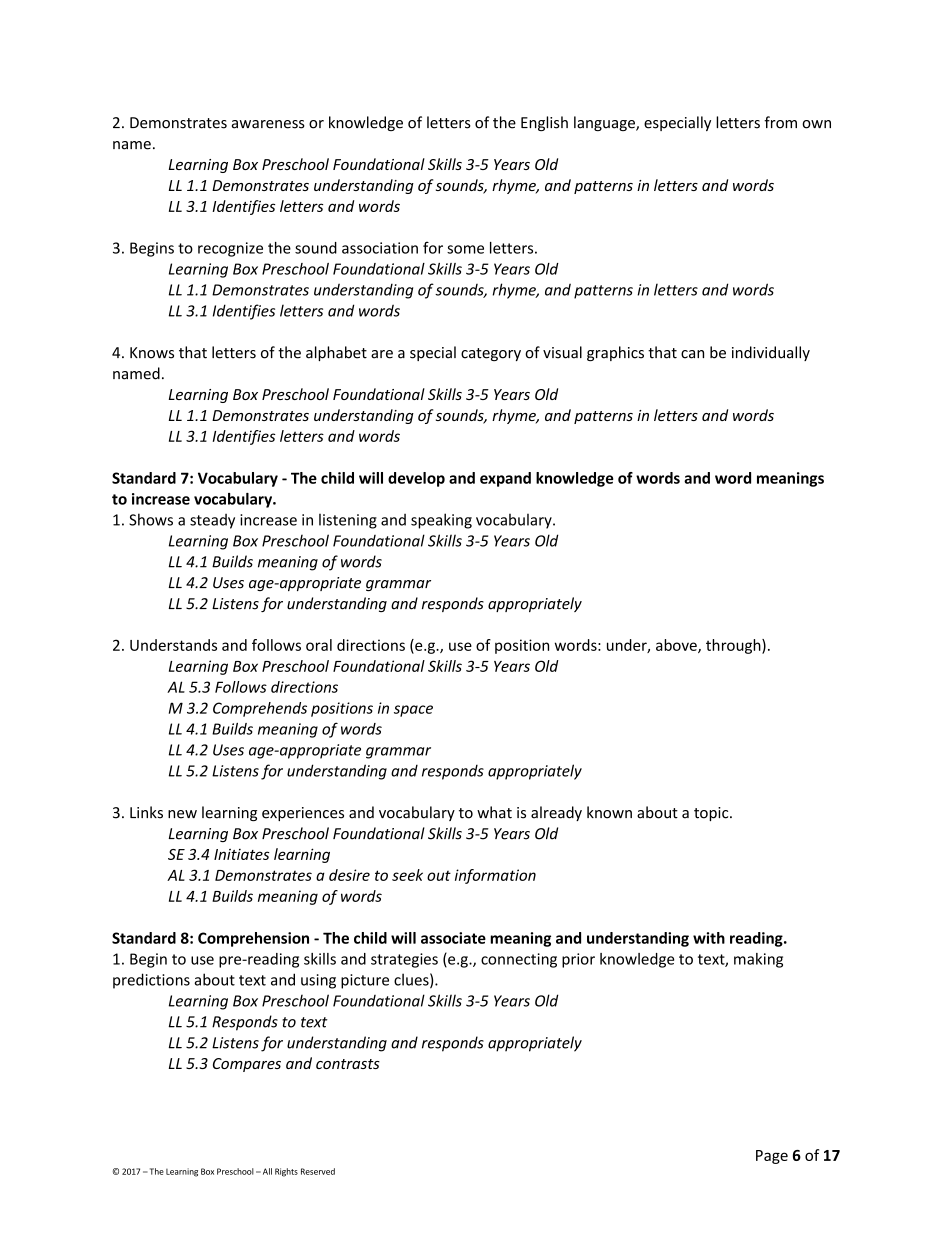  I want to click on contrasts, so click(348, 1064).
